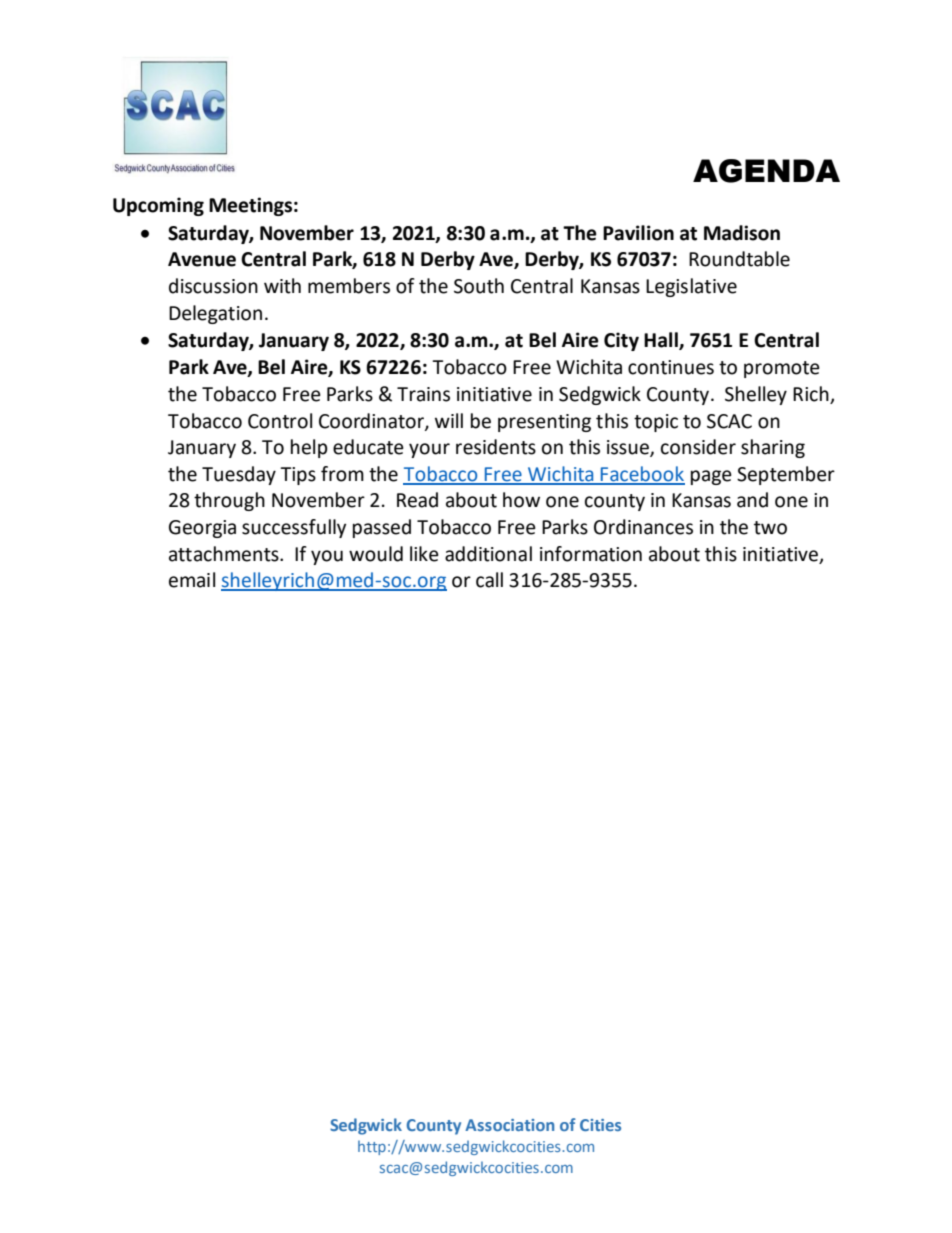 The image size is (952, 1233). What do you see at coordinates (509, 1125) in the screenshot?
I see `Association` at bounding box center [509, 1125].
